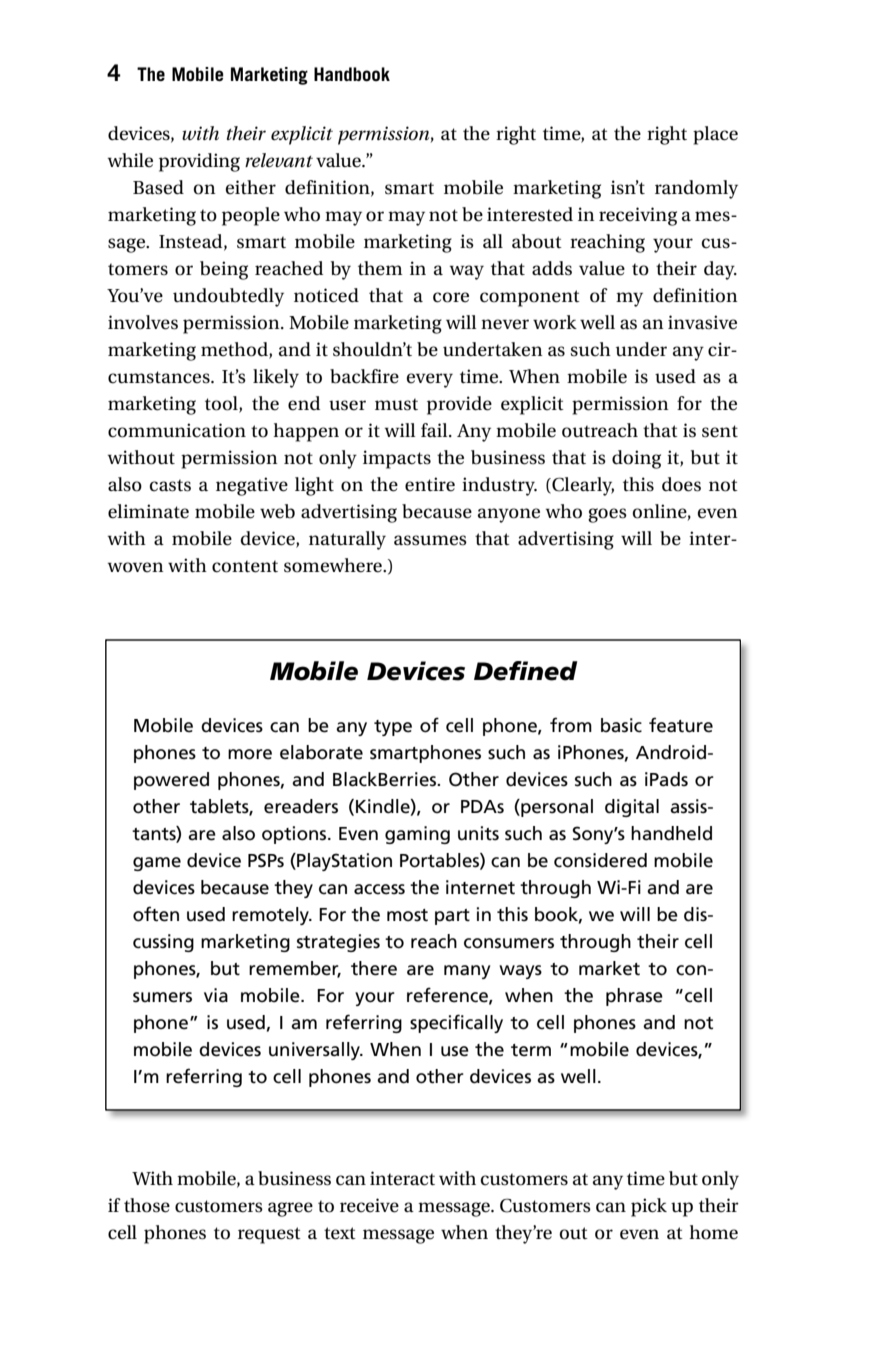 This screenshot has height=1345, width=896. What do you see at coordinates (417, 835) in the screenshot?
I see `gaming` at bounding box center [417, 835].
